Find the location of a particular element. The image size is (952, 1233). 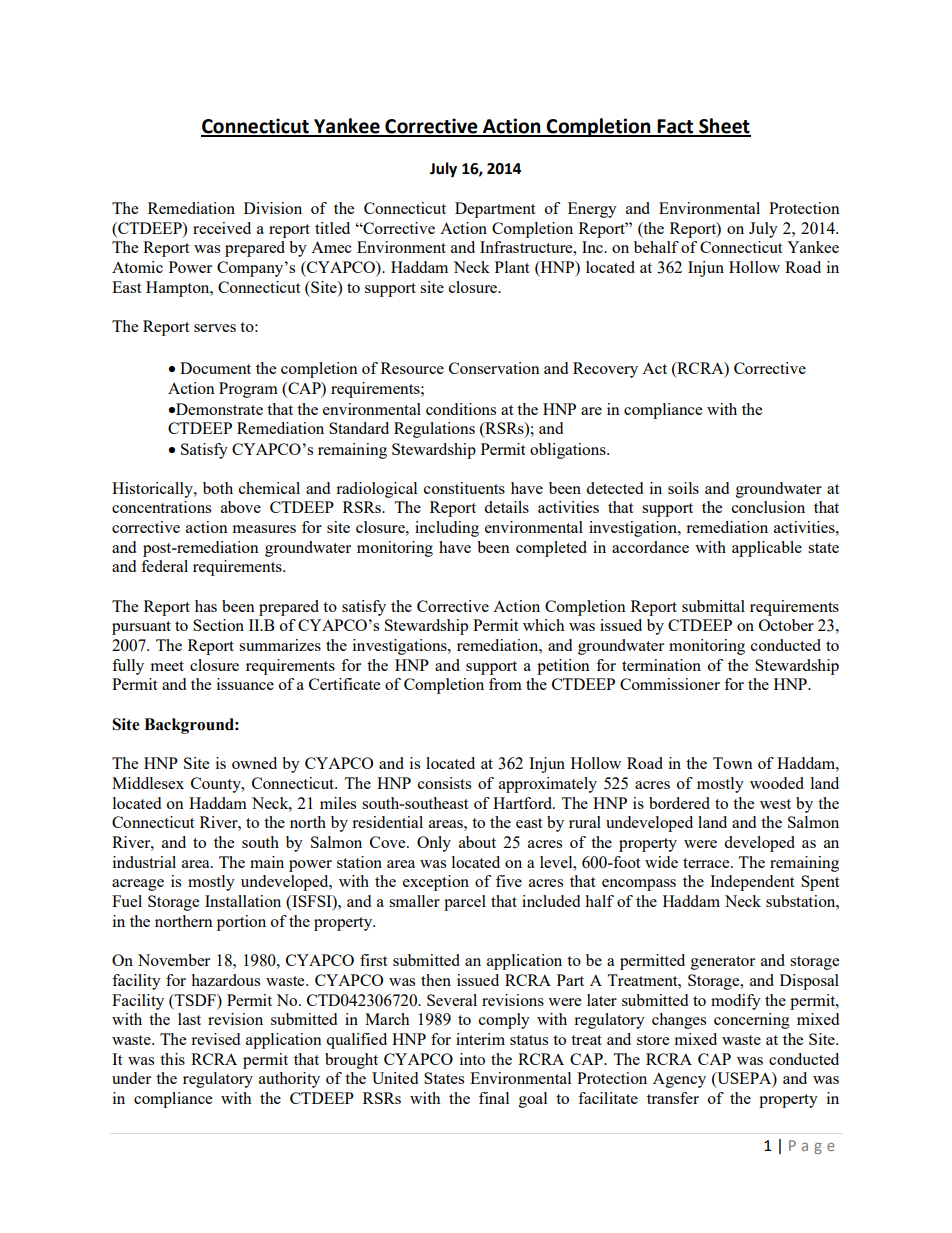

this is located at coordinates (172, 1059).
